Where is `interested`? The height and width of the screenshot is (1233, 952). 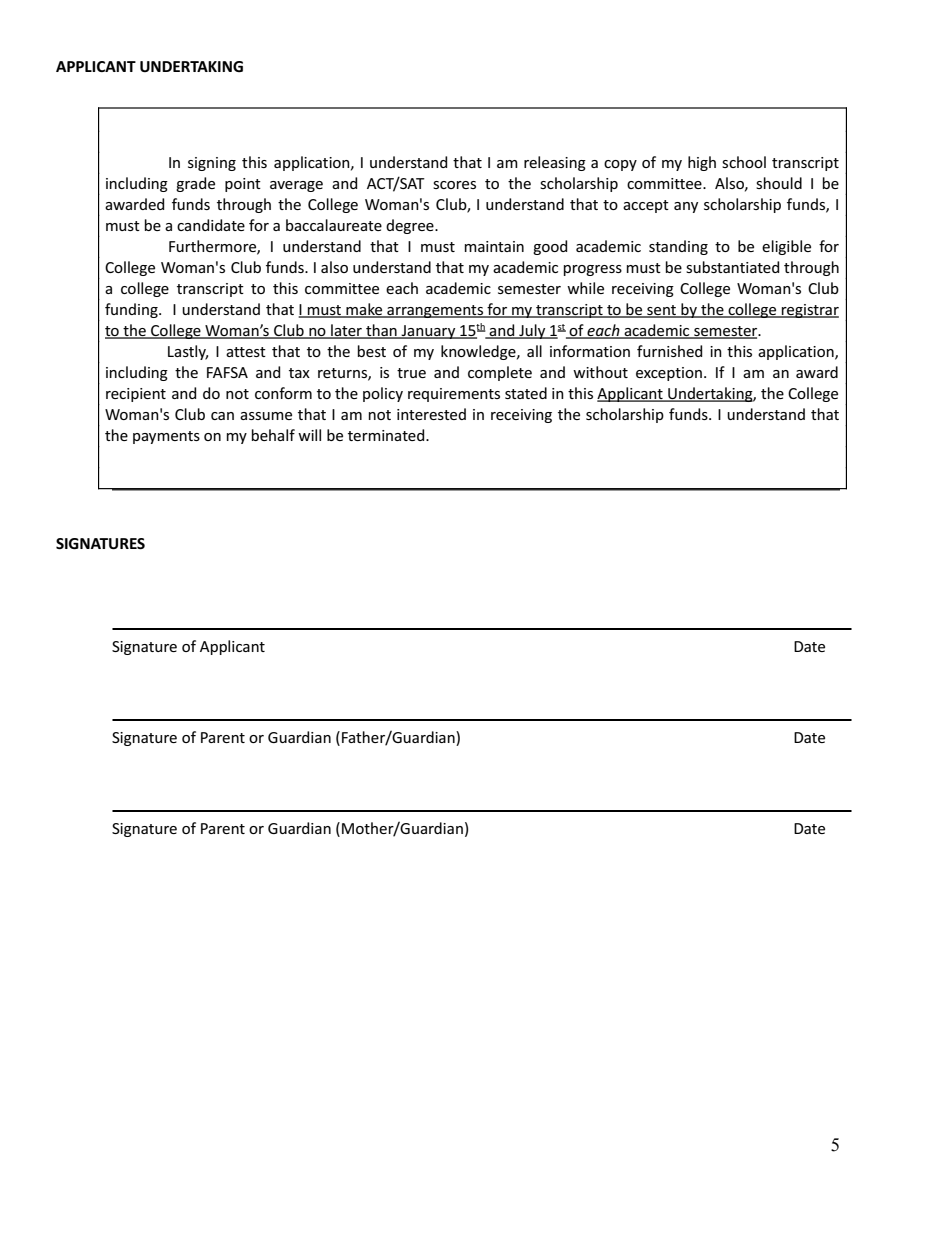
interested is located at coordinates (431, 414).
